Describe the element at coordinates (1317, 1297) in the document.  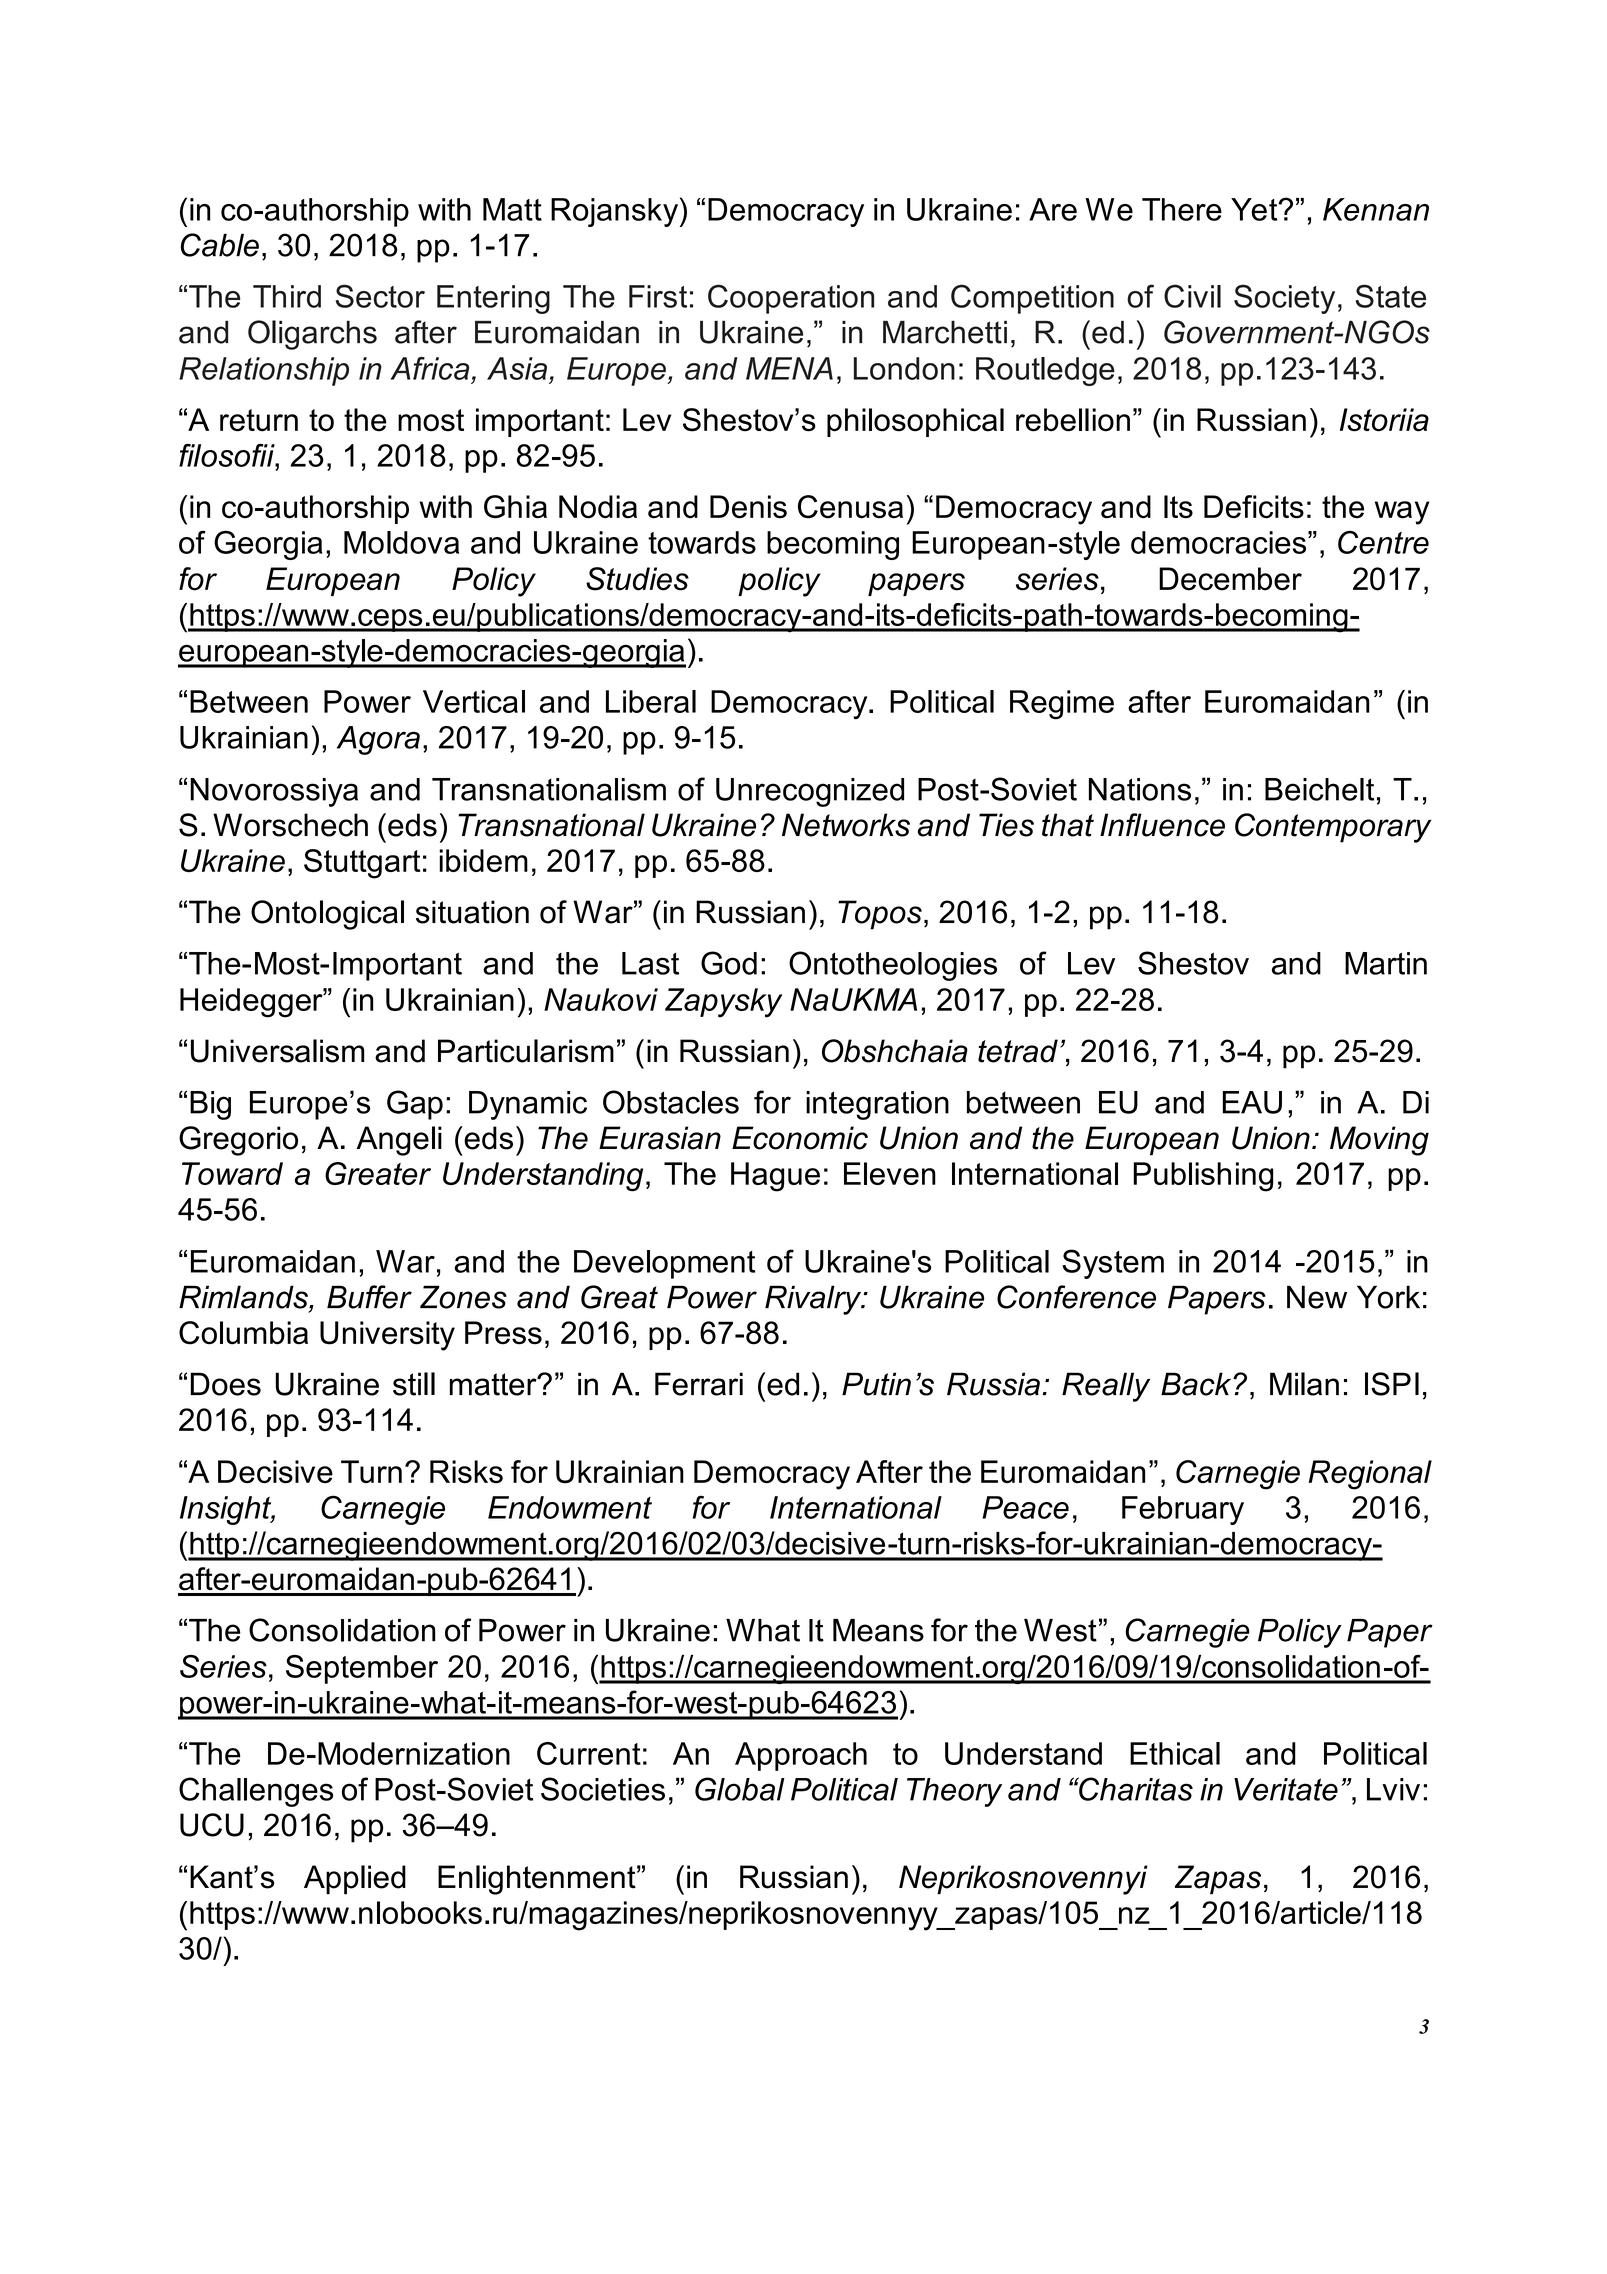
I see `New` at that location.
